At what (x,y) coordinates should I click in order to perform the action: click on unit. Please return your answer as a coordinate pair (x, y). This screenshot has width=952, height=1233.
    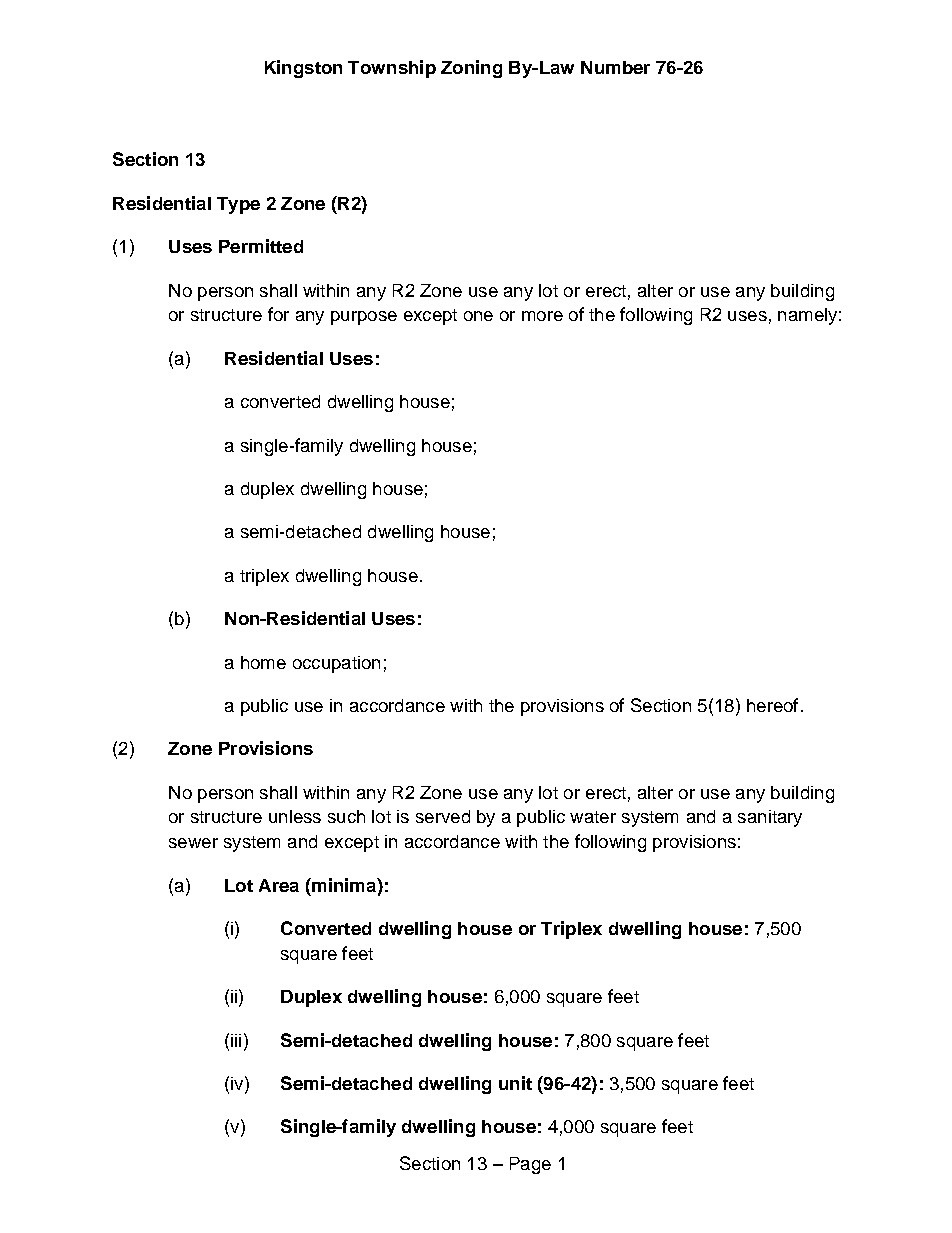
    Looking at the image, I should click on (515, 1083).
